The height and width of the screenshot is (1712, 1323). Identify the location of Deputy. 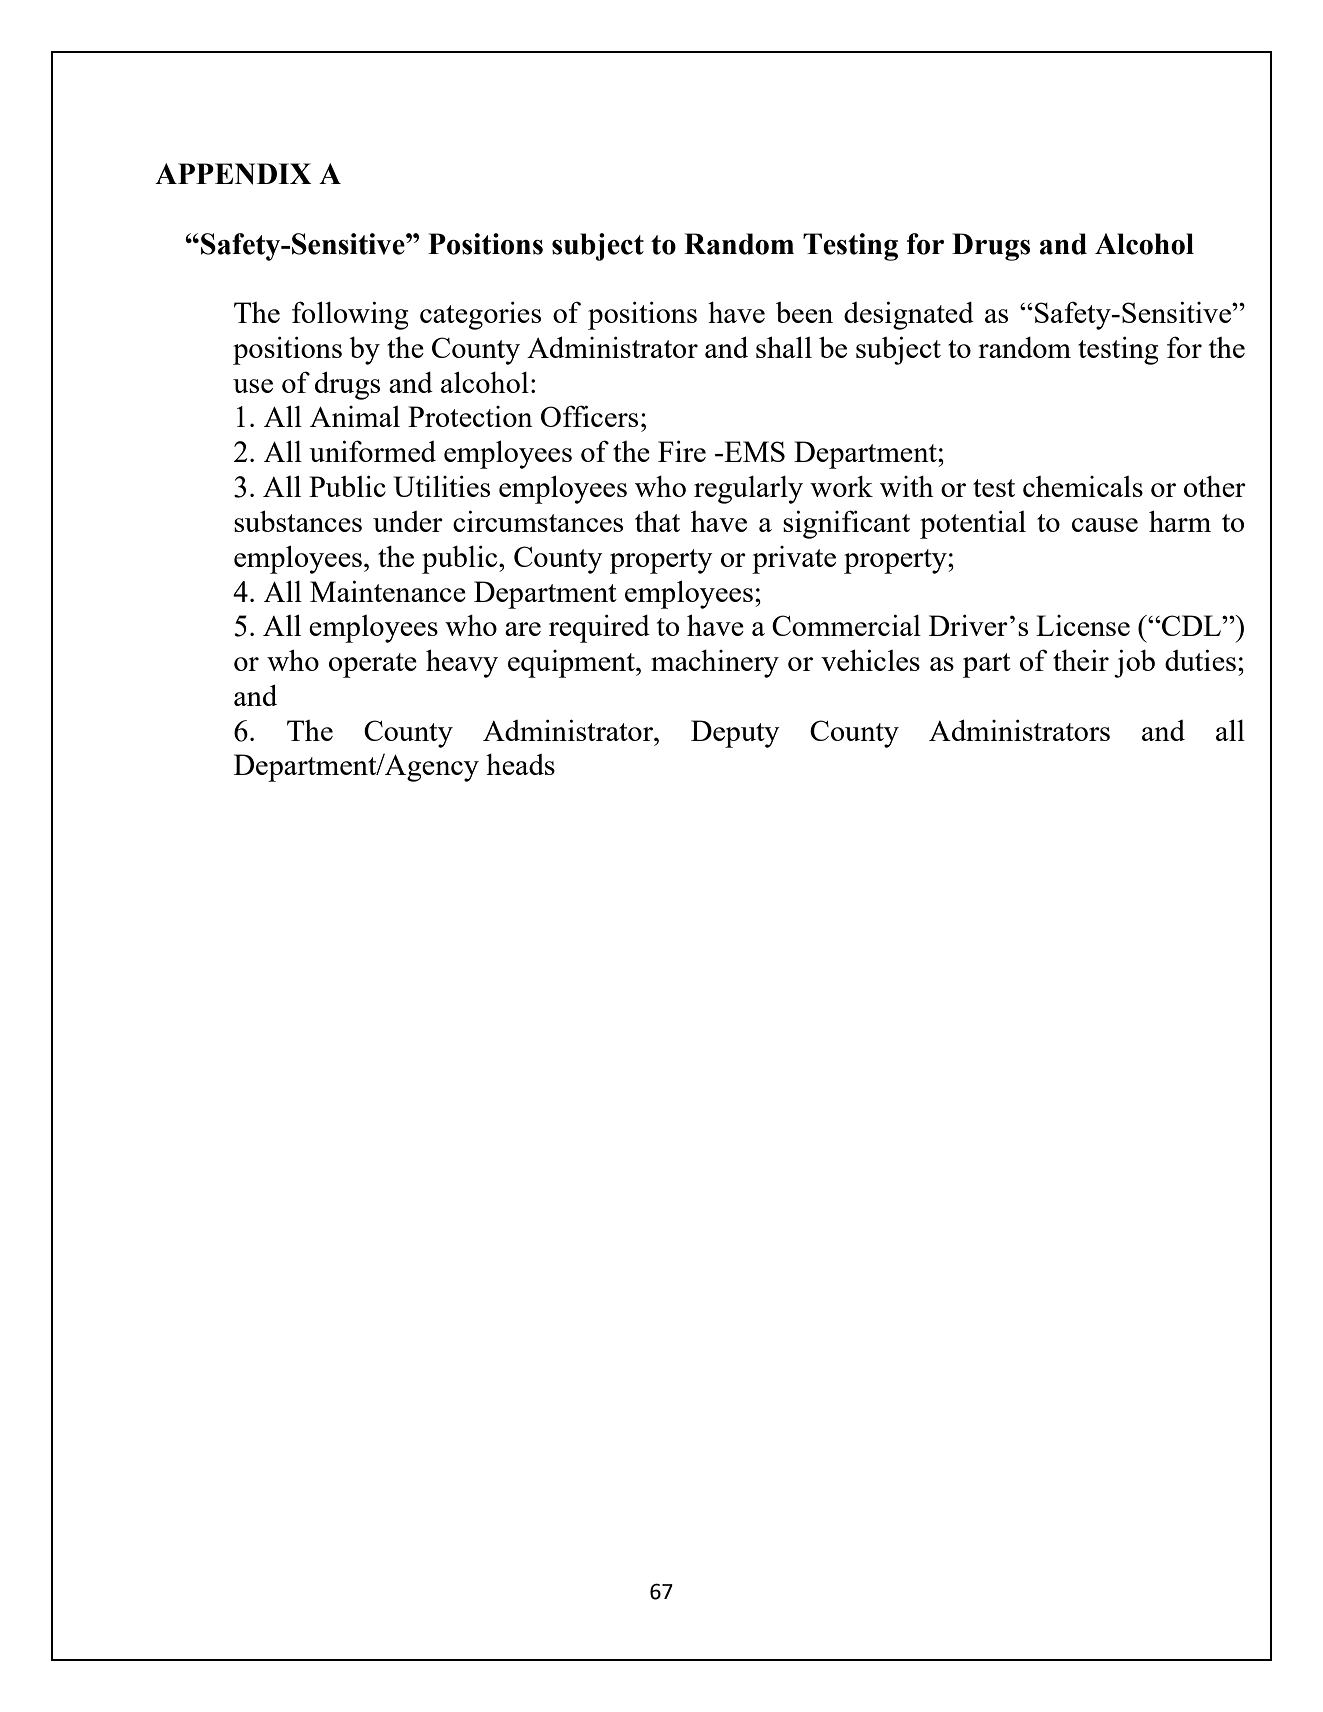
(735, 734).
